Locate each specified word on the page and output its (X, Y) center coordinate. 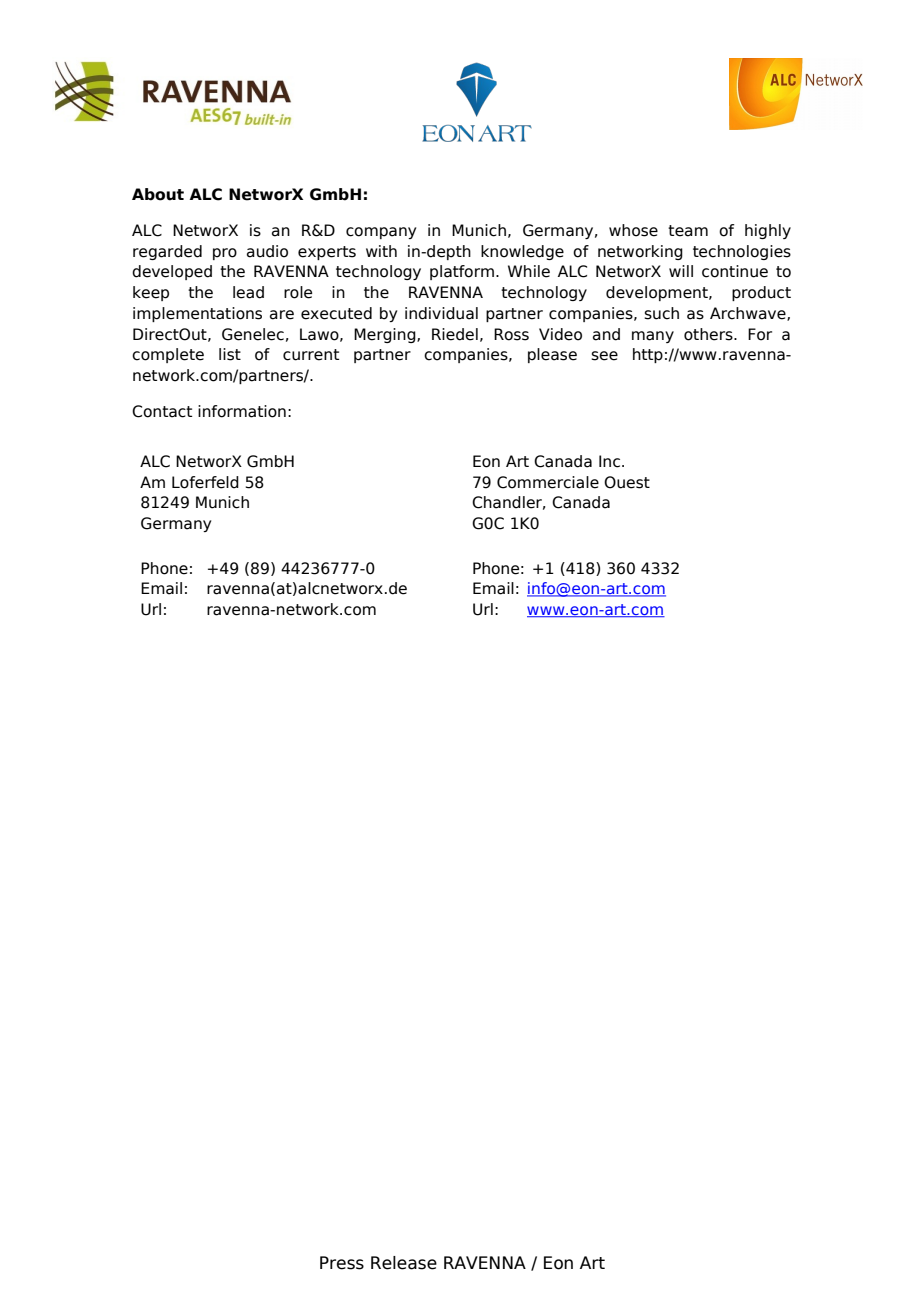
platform (462, 272)
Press (342, 1263)
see (604, 356)
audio (267, 251)
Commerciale (548, 482)
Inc (609, 461)
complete (168, 355)
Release (404, 1263)
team (688, 231)
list (230, 354)
